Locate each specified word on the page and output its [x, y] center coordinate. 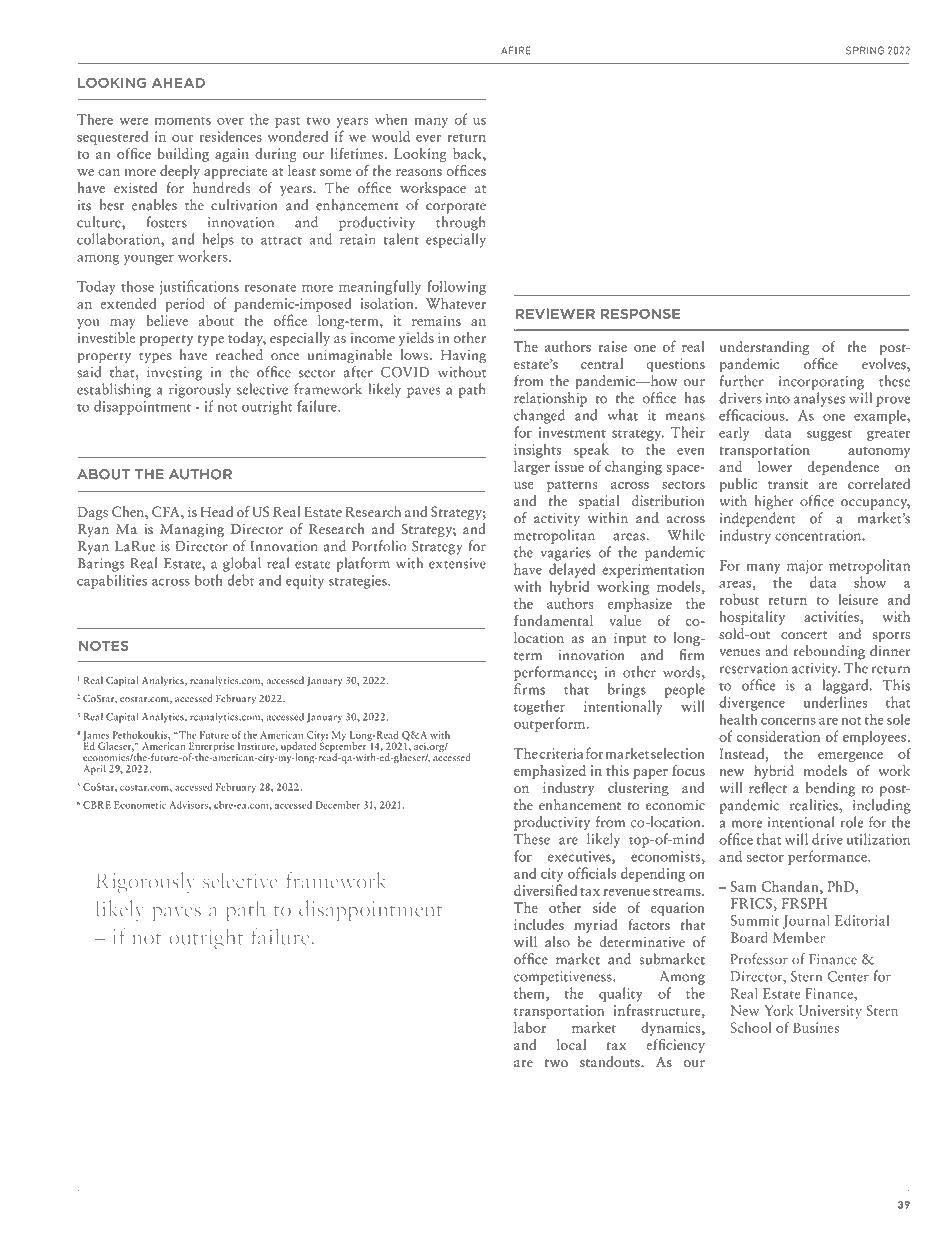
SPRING [865, 50]
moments [183, 121]
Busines [816, 1027]
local [571, 1044]
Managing [192, 531]
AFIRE [515, 50]
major [805, 567]
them [530, 994]
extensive [457, 563]
